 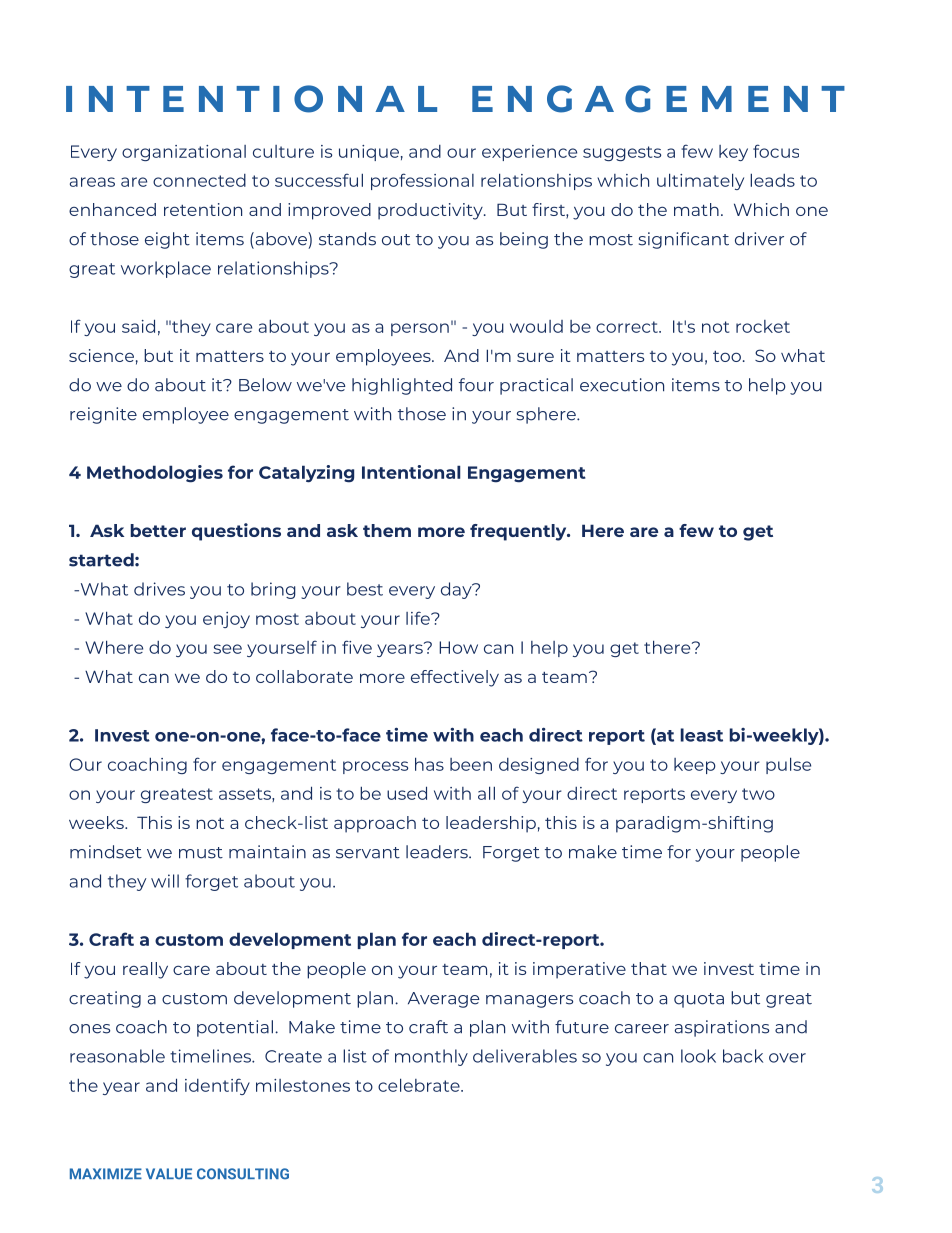 I want to click on connected, so click(x=199, y=180).
